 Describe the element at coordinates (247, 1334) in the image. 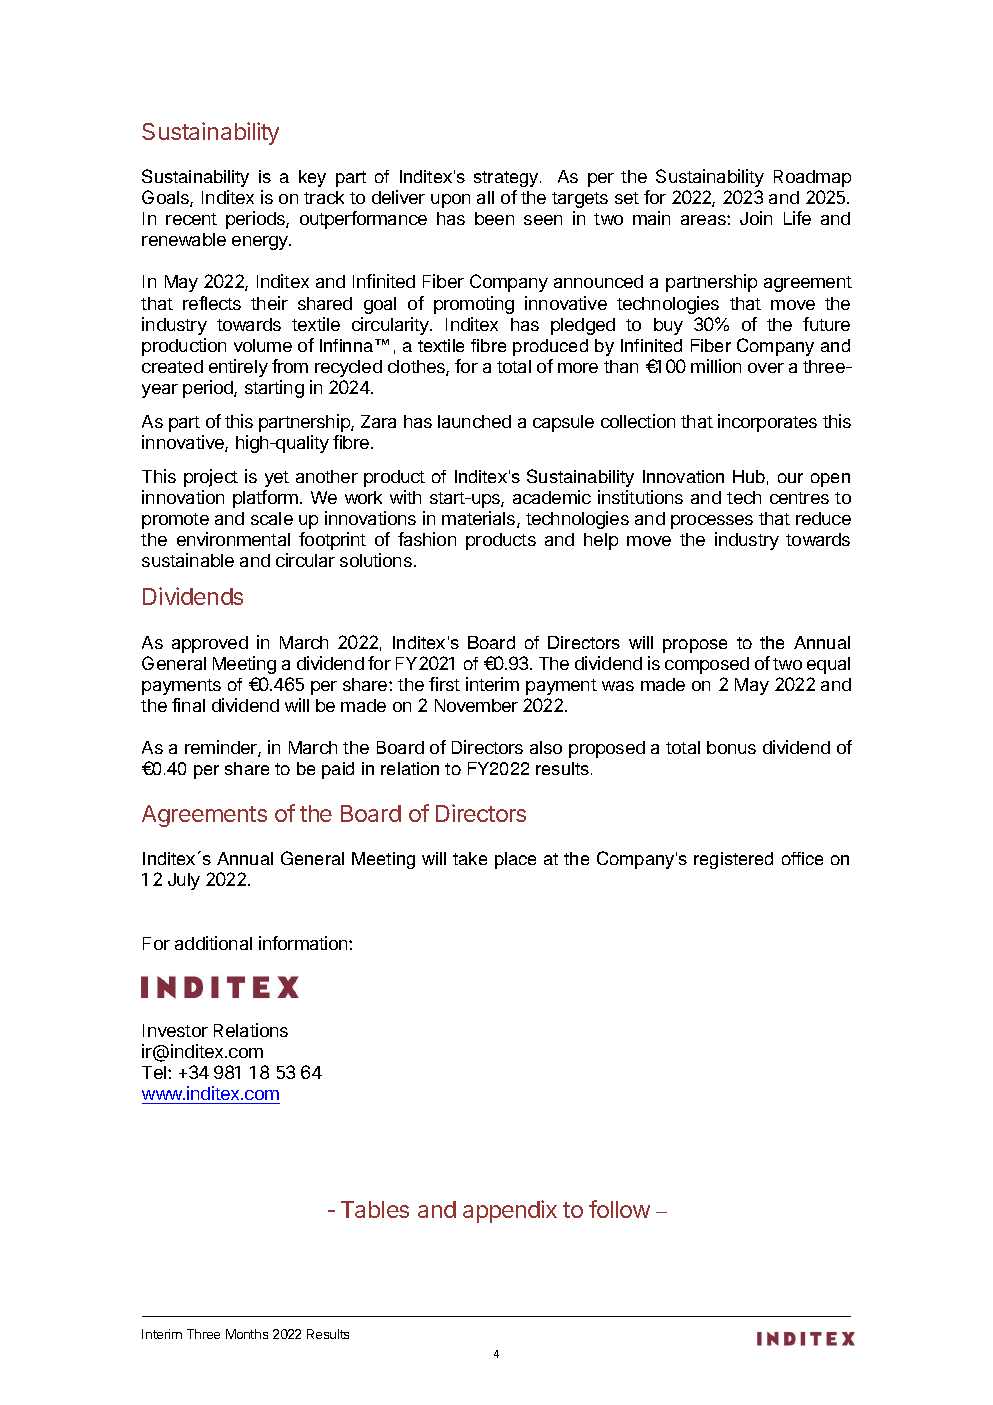

I see `Months` at that location.
